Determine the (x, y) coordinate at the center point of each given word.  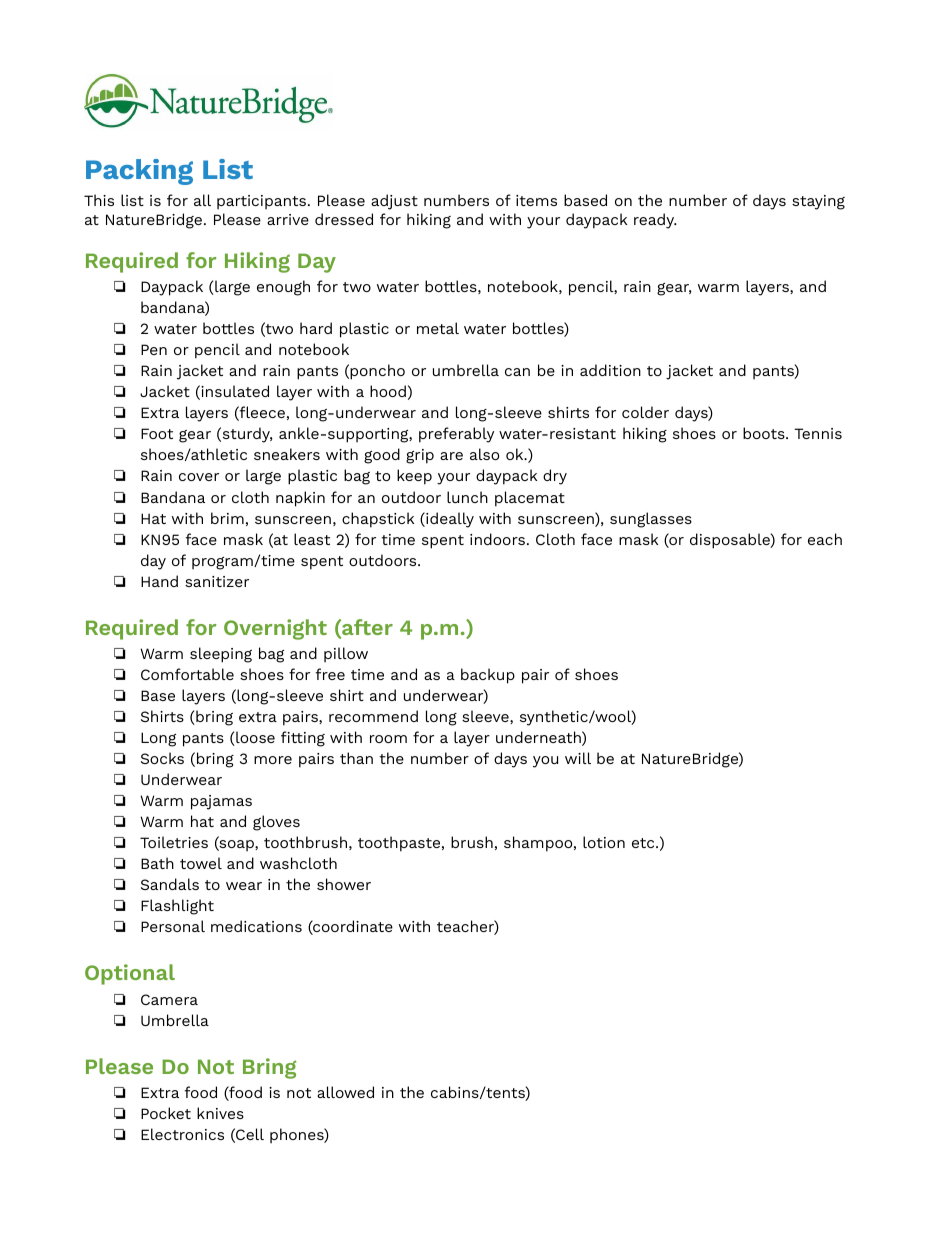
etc (644, 843)
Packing (139, 172)
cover (199, 477)
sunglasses (651, 520)
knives (220, 1113)
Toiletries (174, 842)
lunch (467, 497)
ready (655, 221)
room (388, 739)
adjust (394, 202)
